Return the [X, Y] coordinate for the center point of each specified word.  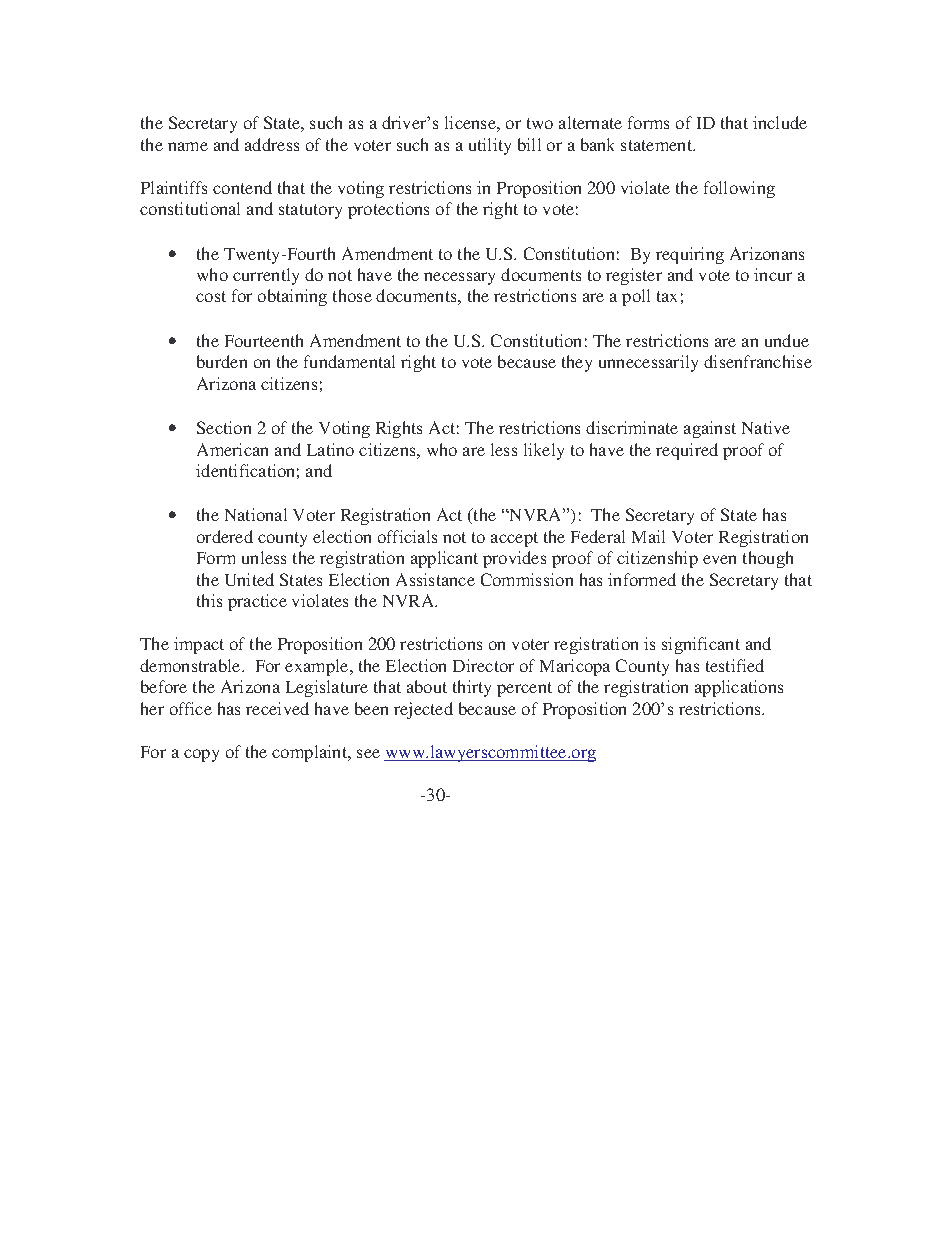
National [256, 514]
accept [514, 539]
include [780, 122]
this [209, 600]
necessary [459, 278]
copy [201, 755]
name [188, 146]
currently [266, 276]
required [687, 451]
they [577, 363]
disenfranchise [758, 361]
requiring [690, 255]
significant [701, 645]
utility [490, 146]
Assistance [435, 579]
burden [222, 361]
